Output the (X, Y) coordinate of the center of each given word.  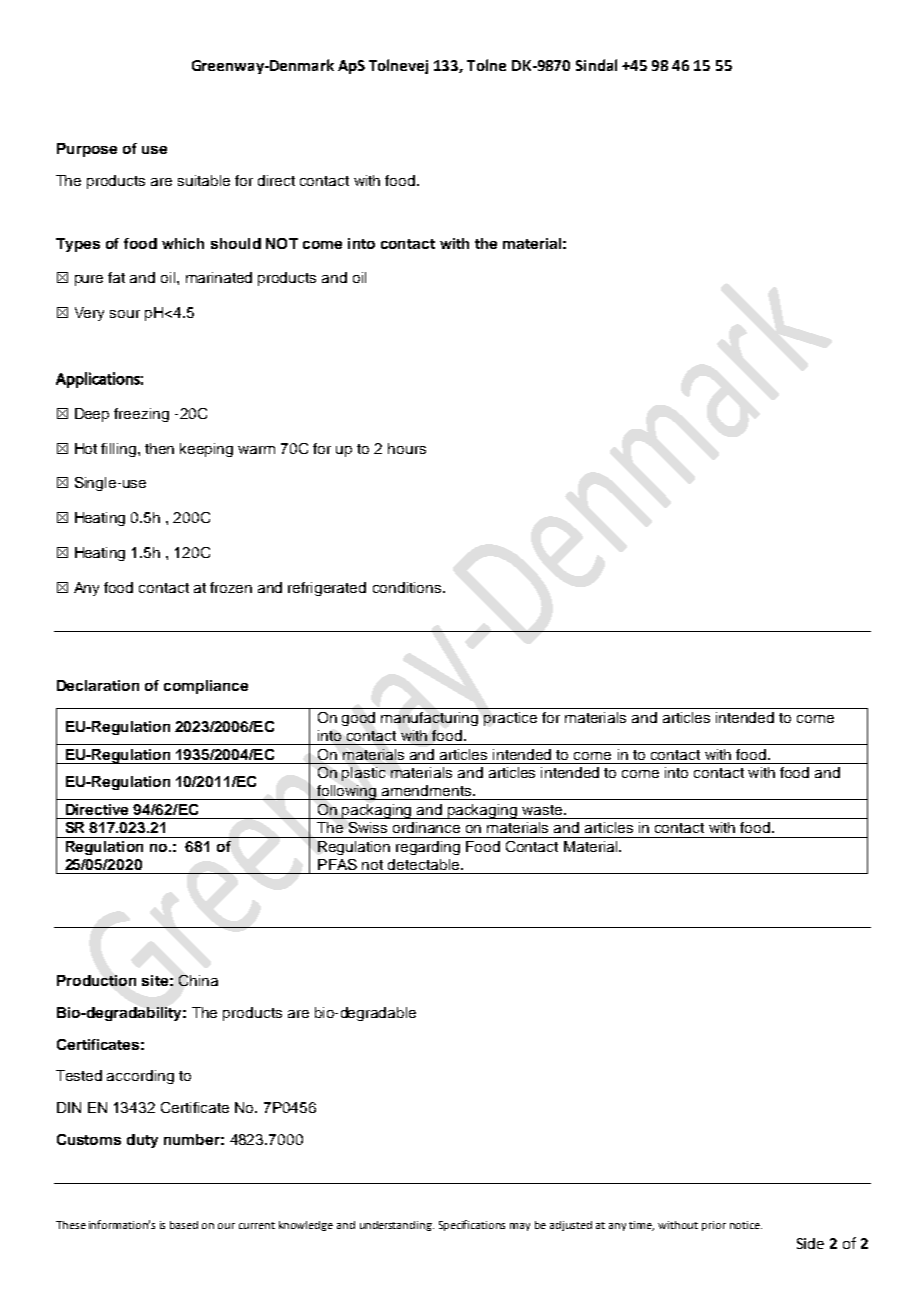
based (184, 1225)
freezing (141, 415)
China (198, 980)
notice (746, 1225)
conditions (408, 587)
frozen (231, 587)
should (236, 243)
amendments (428, 790)
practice (510, 719)
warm (256, 450)
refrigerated (327, 589)
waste (543, 810)
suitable (204, 180)
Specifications (472, 1225)
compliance (206, 687)
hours (407, 448)
